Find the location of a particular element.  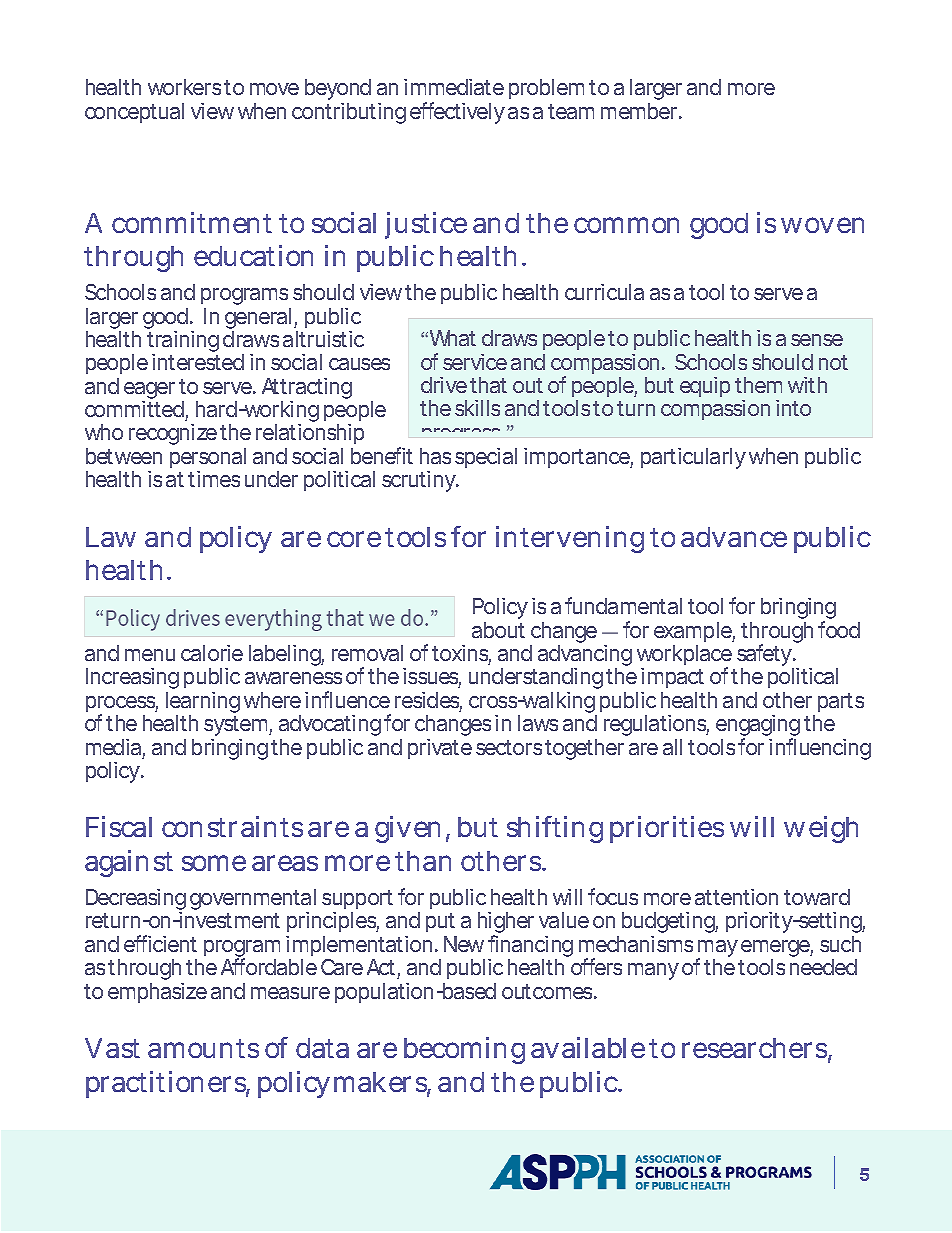

member is located at coordinates (639, 111).
